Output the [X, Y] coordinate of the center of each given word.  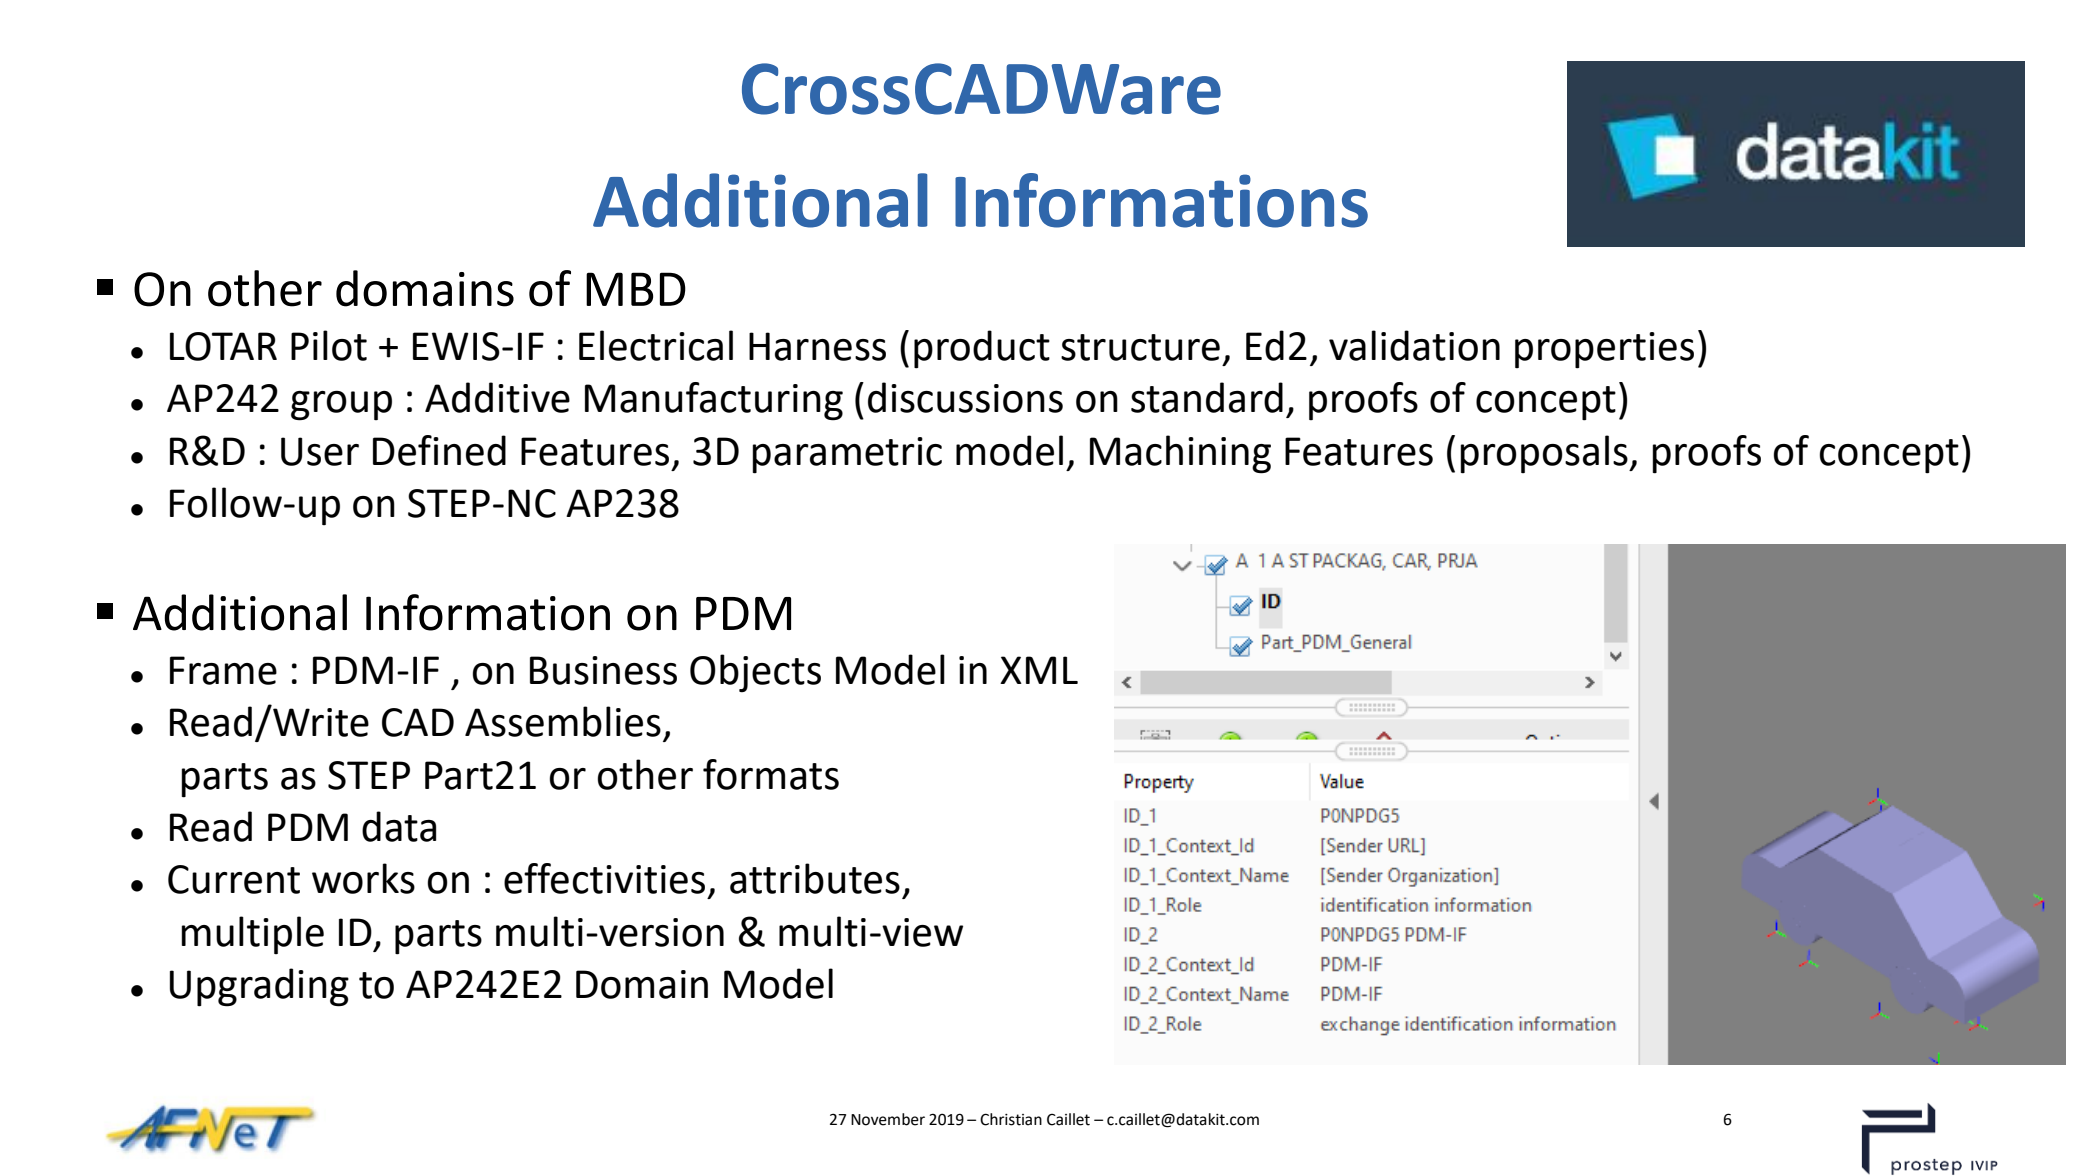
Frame [223, 670]
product [982, 349]
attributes [815, 878]
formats [771, 774]
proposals [1545, 454]
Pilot [329, 345]
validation [1414, 345]
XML [1039, 670]
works [363, 878]
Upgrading [259, 987]
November [888, 1119]
